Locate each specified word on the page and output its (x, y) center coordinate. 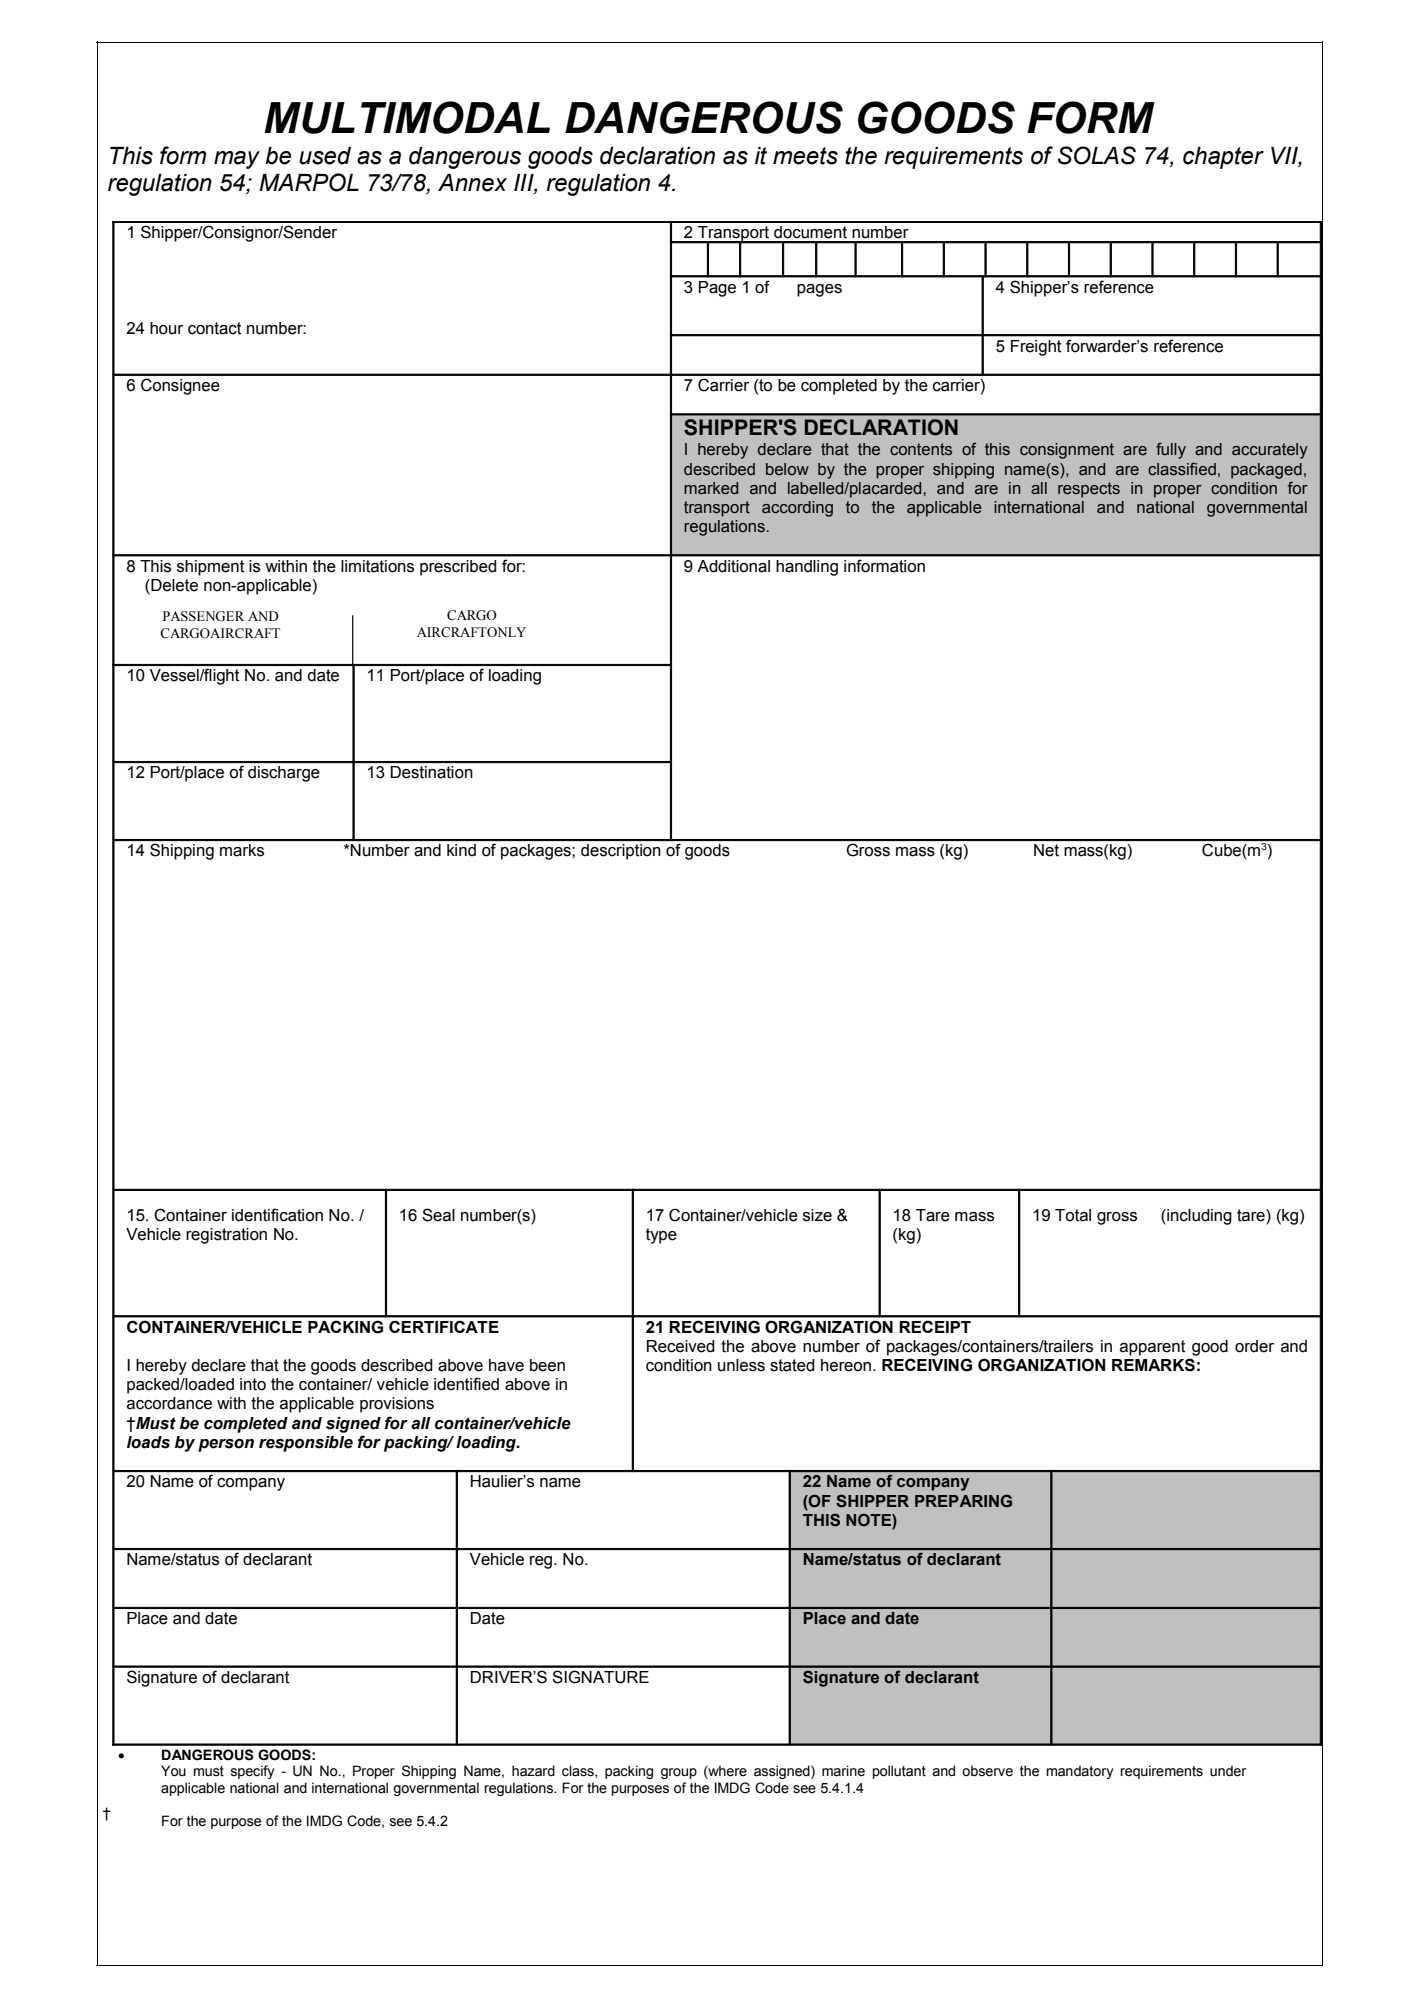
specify (253, 1772)
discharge (284, 774)
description (620, 852)
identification (277, 1215)
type (661, 1236)
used (325, 156)
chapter (1223, 158)
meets (805, 156)
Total (1073, 1215)
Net (1046, 850)
